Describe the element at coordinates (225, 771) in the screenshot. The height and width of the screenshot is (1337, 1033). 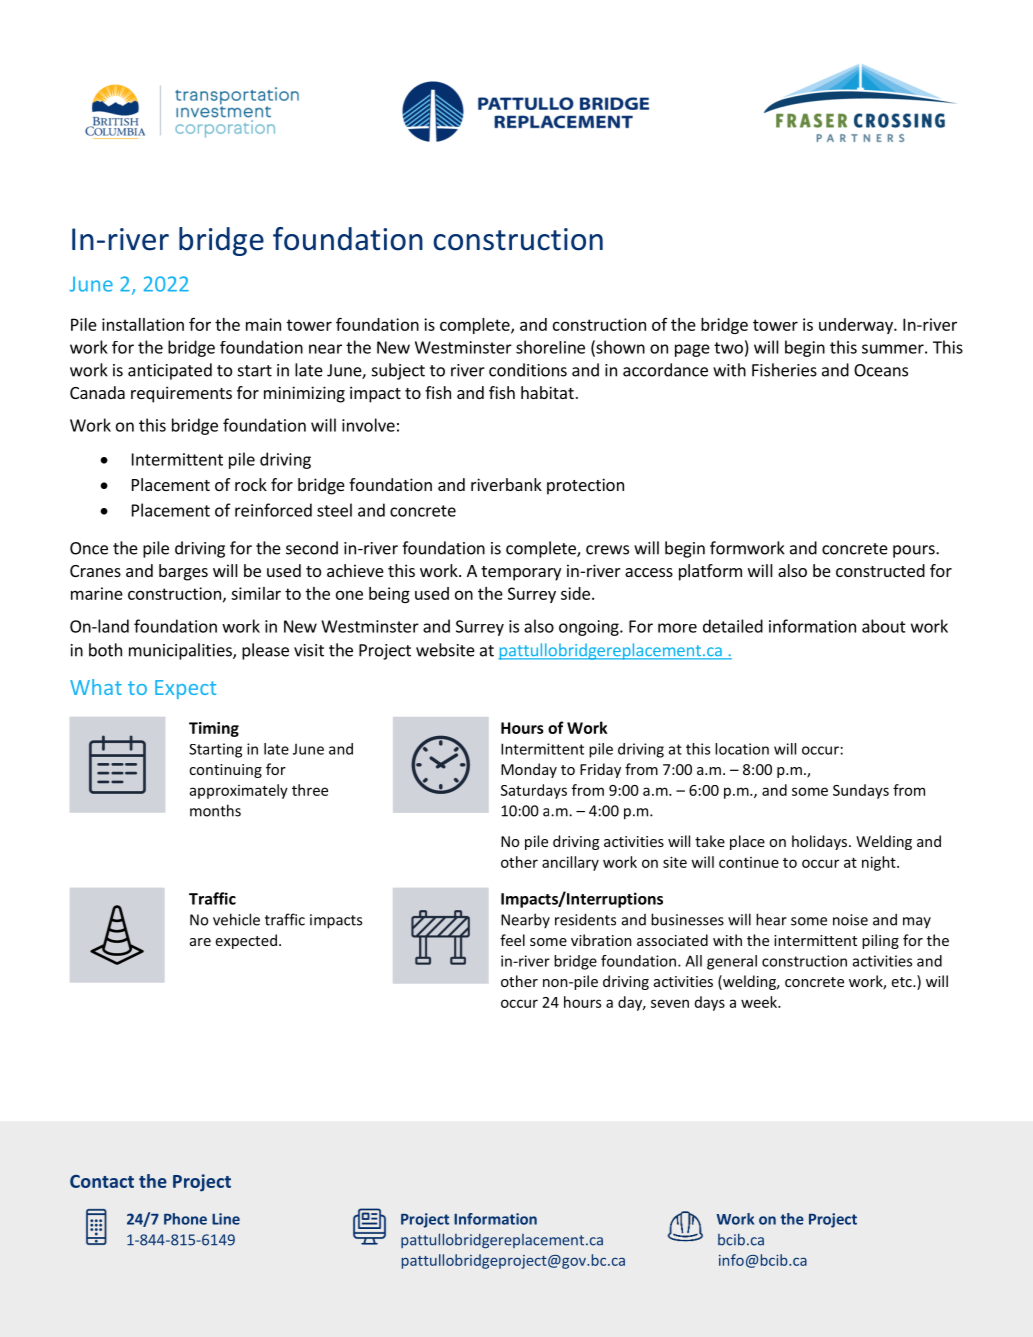
I see `continuing` at that location.
